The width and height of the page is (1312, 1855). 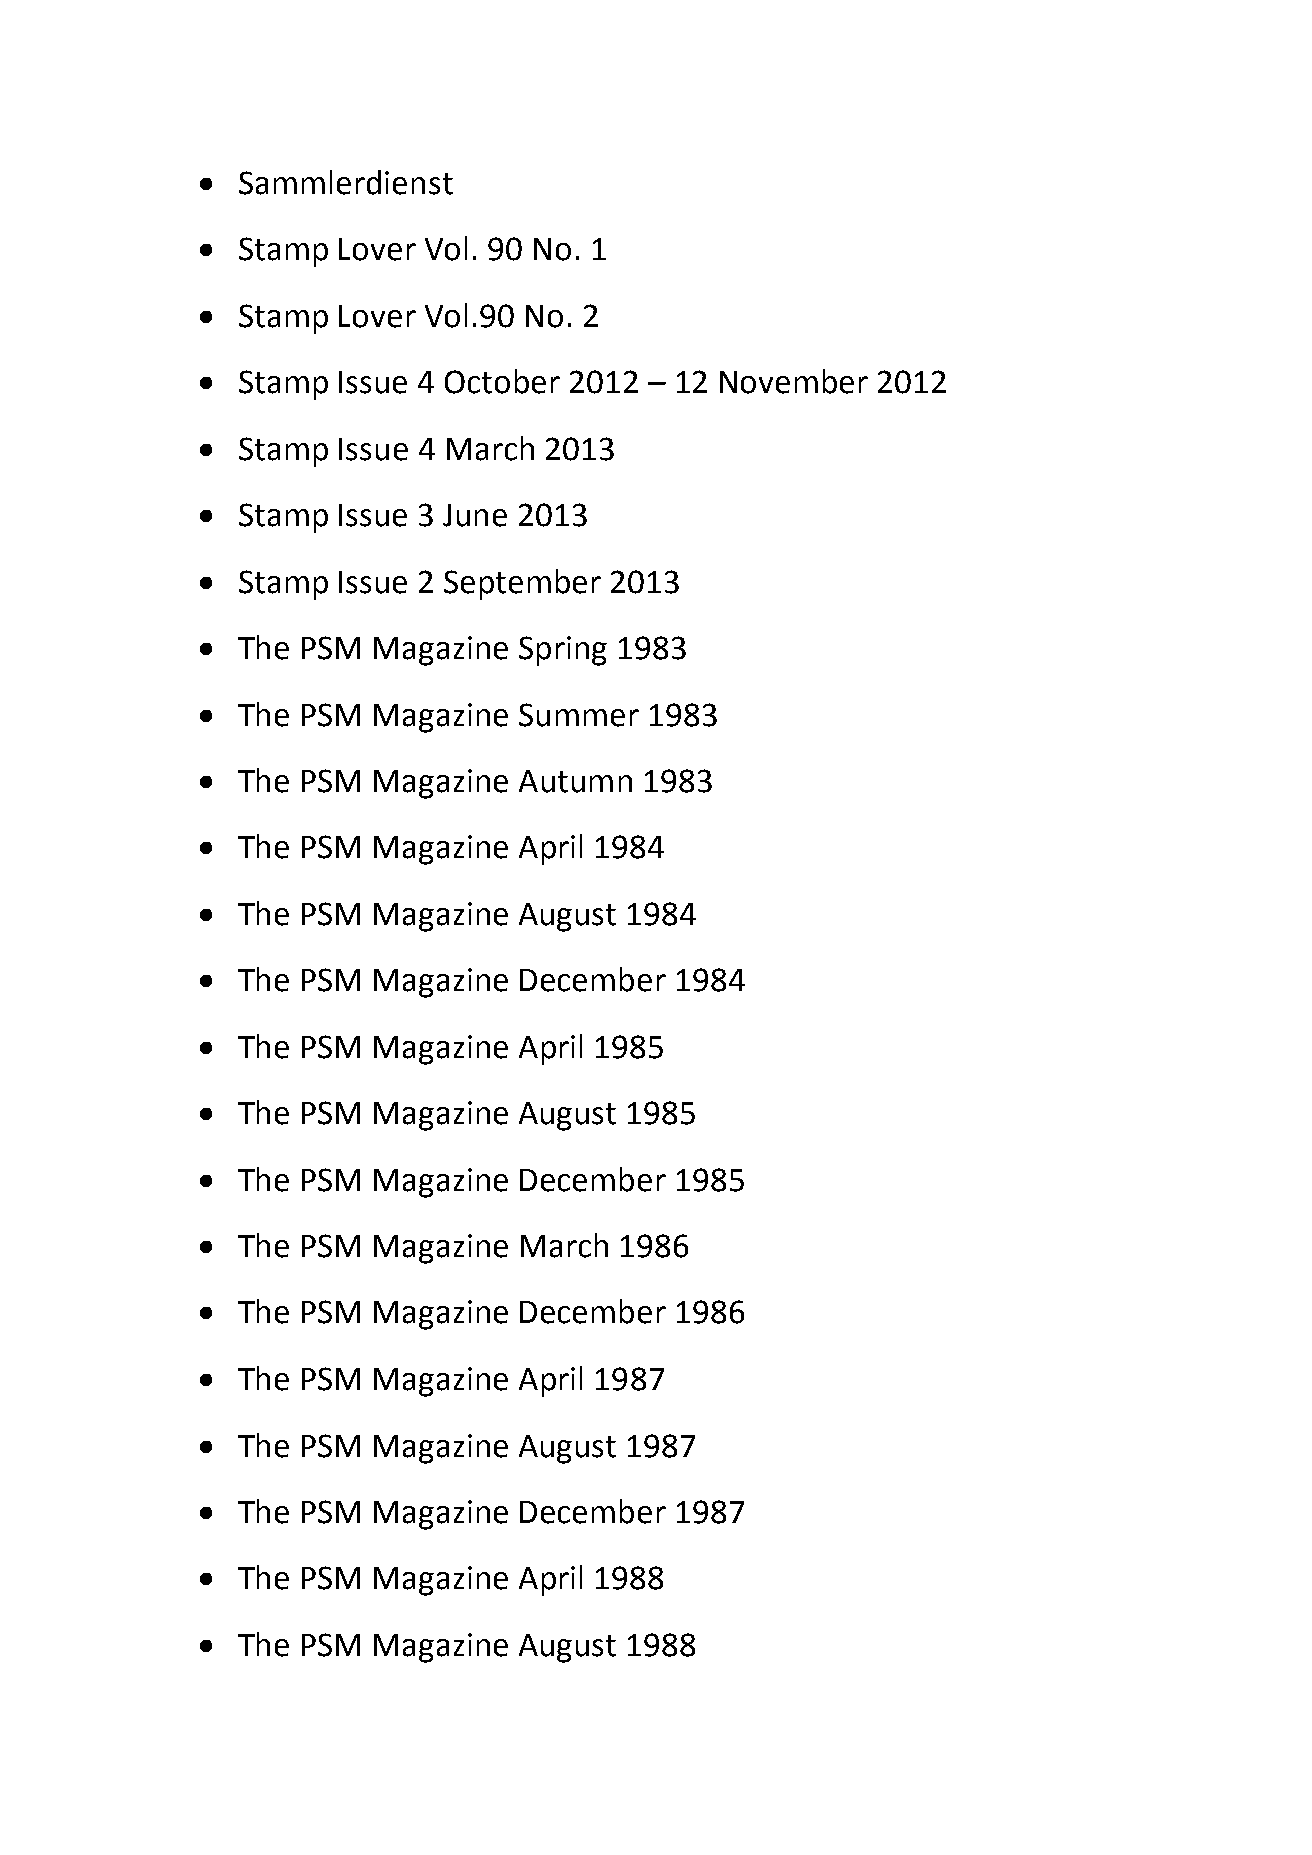 What do you see at coordinates (575, 781) in the page?
I see `Autumn` at bounding box center [575, 781].
